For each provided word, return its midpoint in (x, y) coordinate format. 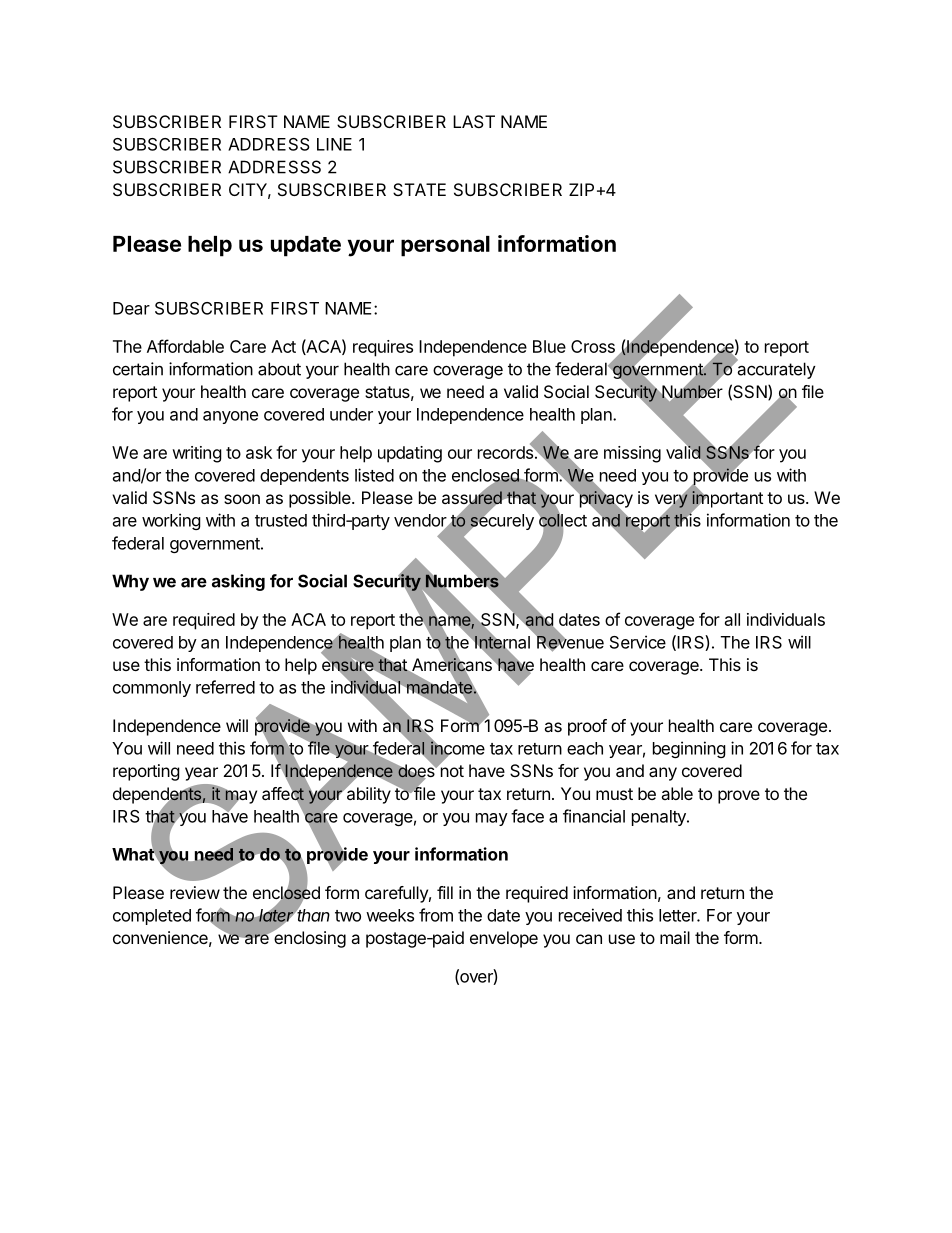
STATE (419, 189)
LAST (474, 121)
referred (225, 687)
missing (632, 454)
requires (383, 348)
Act (283, 346)
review (195, 892)
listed (374, 475)
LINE (334, 144)
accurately (775, 369)
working (171, 521)
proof (587, 727)
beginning (689, 749)
